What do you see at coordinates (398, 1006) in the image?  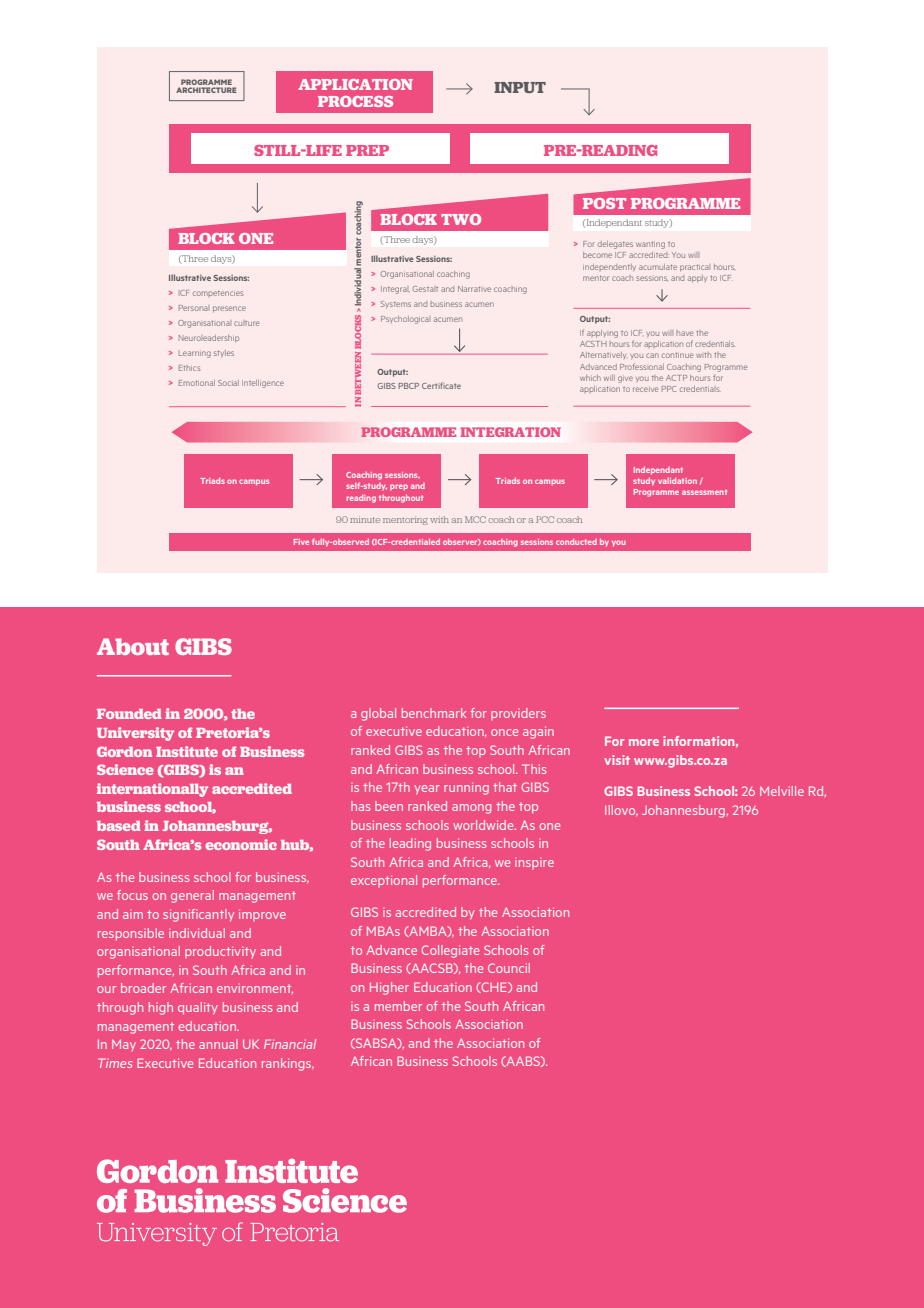 I see `member` at bounding box center [398, 1006].
